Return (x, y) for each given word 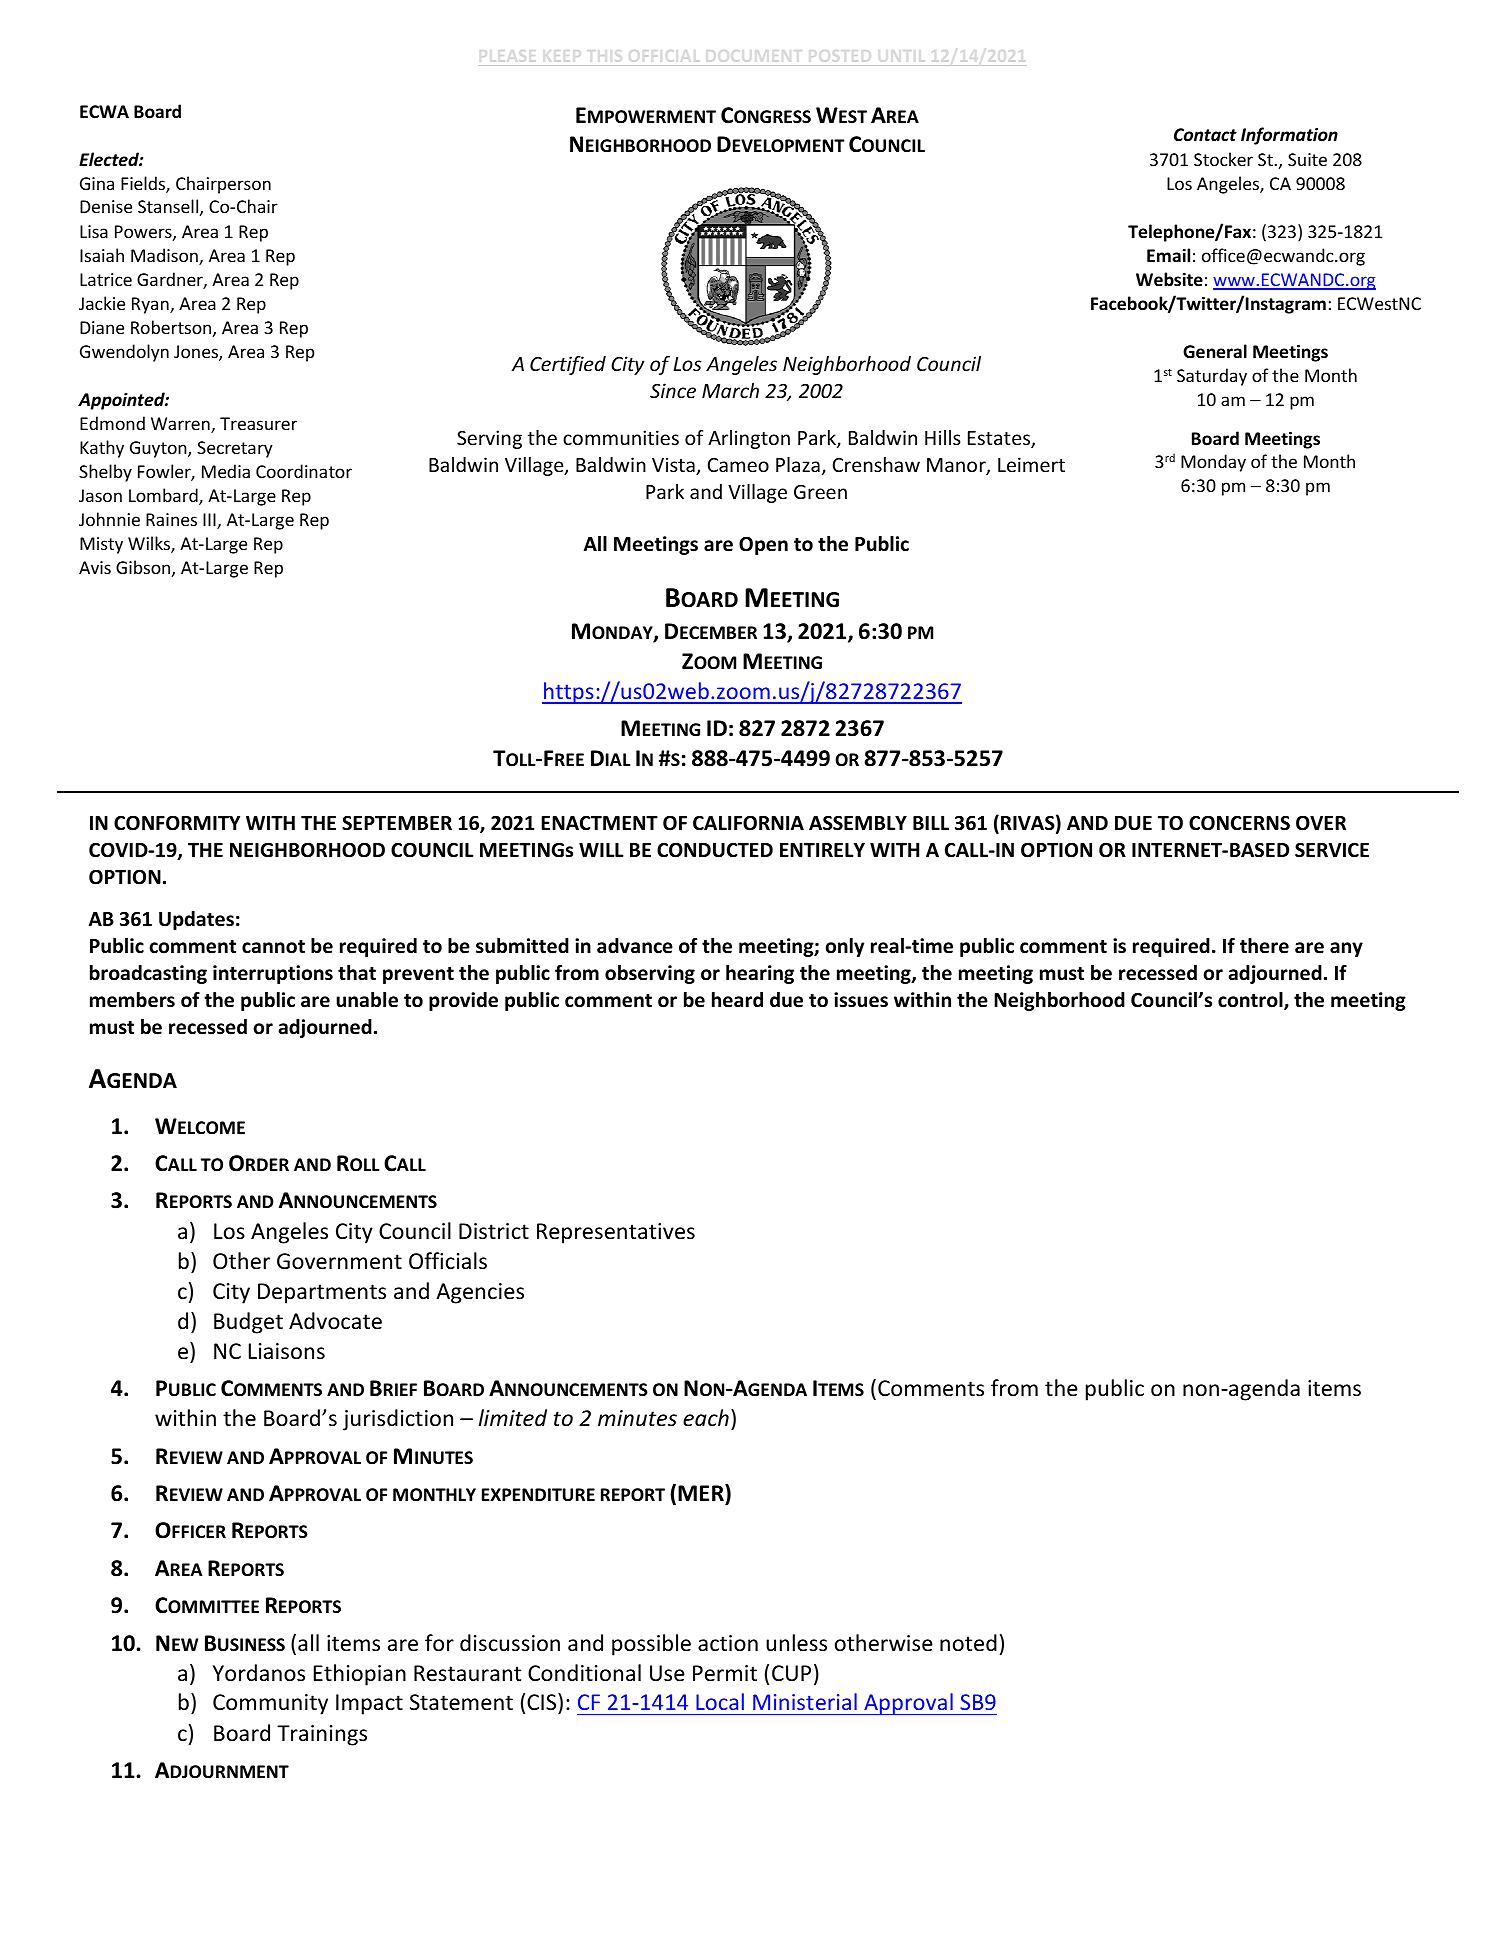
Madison (165, 256)
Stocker (1223, 159)
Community (270, 1704)
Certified (568, 365)
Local (720, 1701)
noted (968, 1643)
